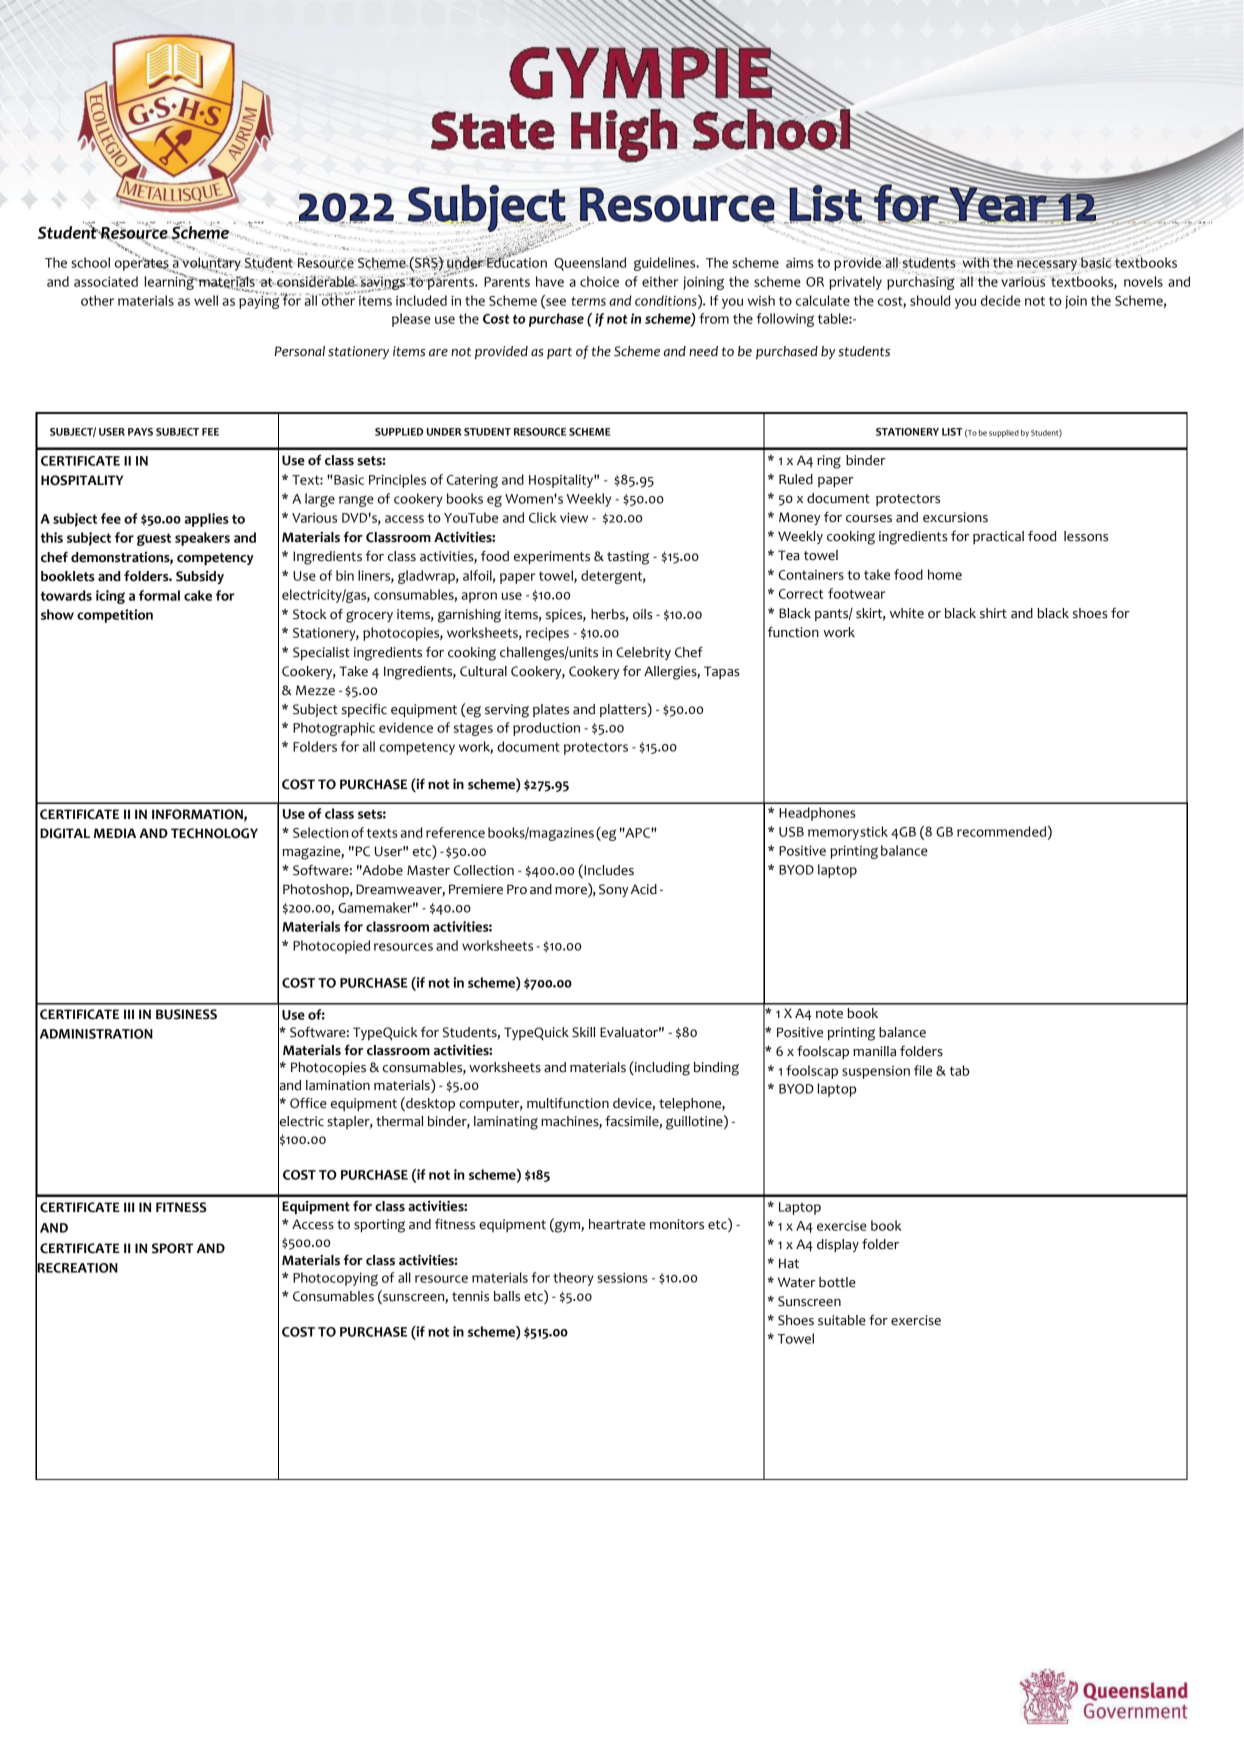  What do you see at coordinates (837, 1282) in the screenshot?
I see `bottle` at bounding box center [837, 1282].
